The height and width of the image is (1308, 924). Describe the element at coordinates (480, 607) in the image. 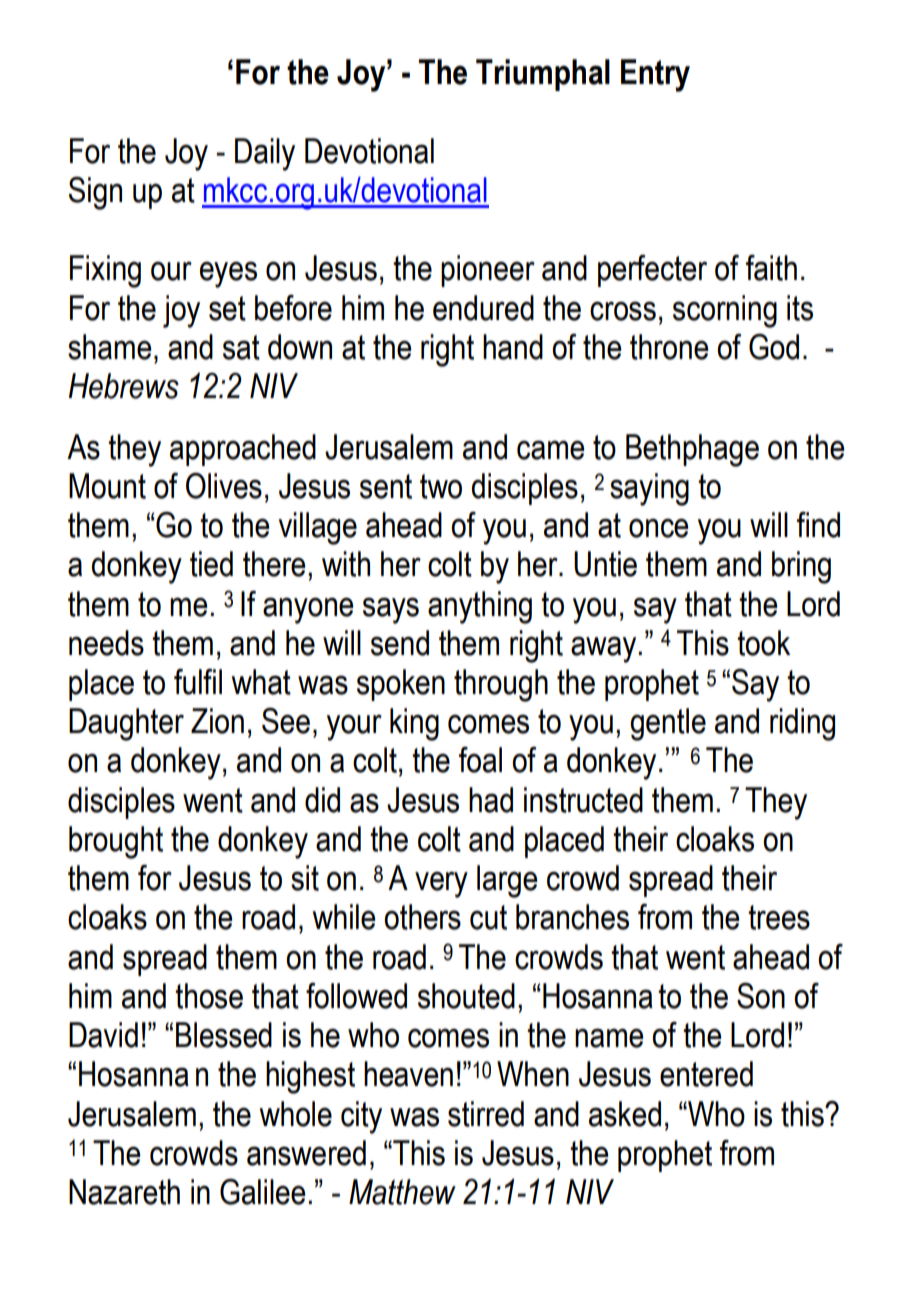

I see `anything` at that location.
